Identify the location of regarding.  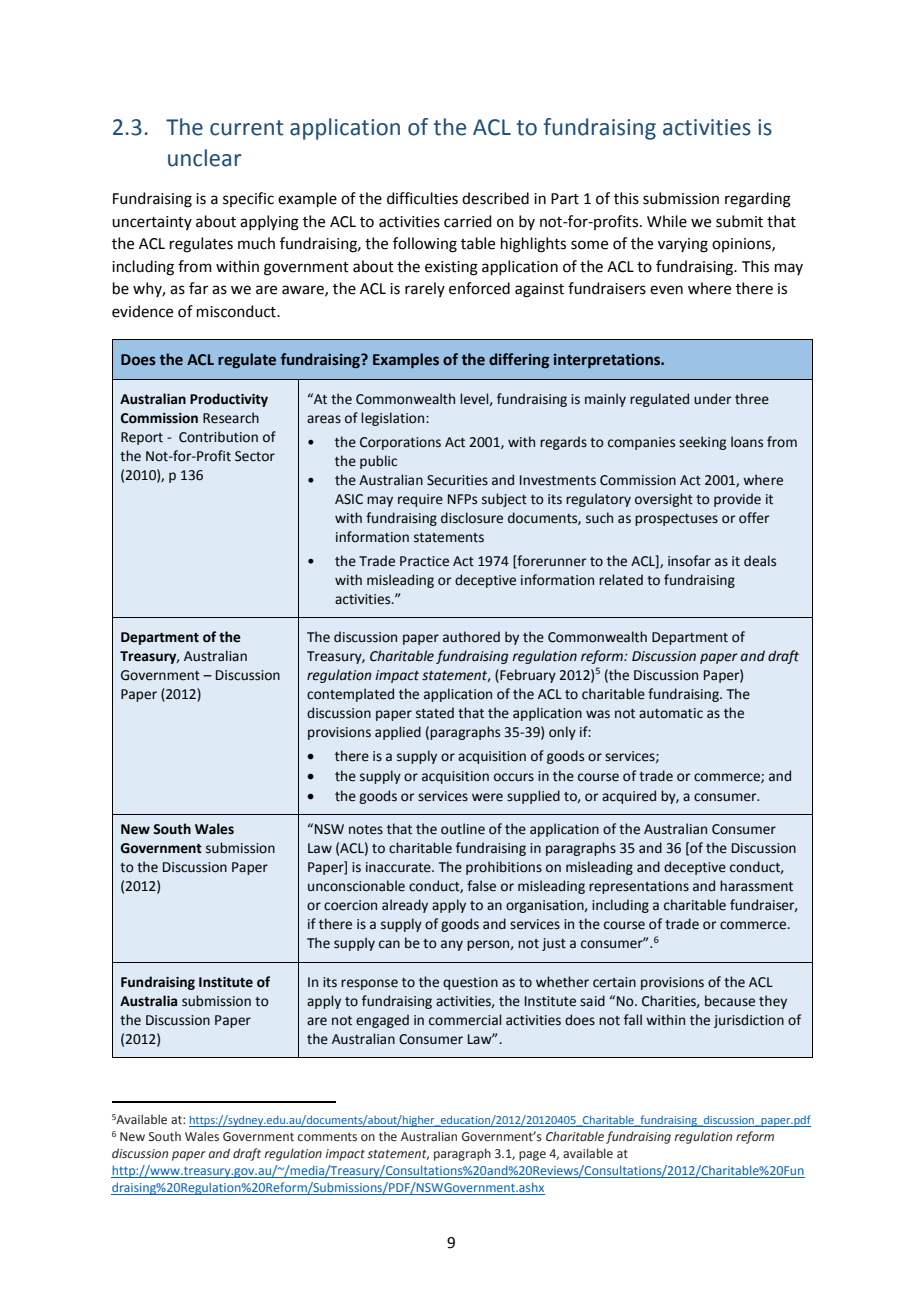
(758, 200).
